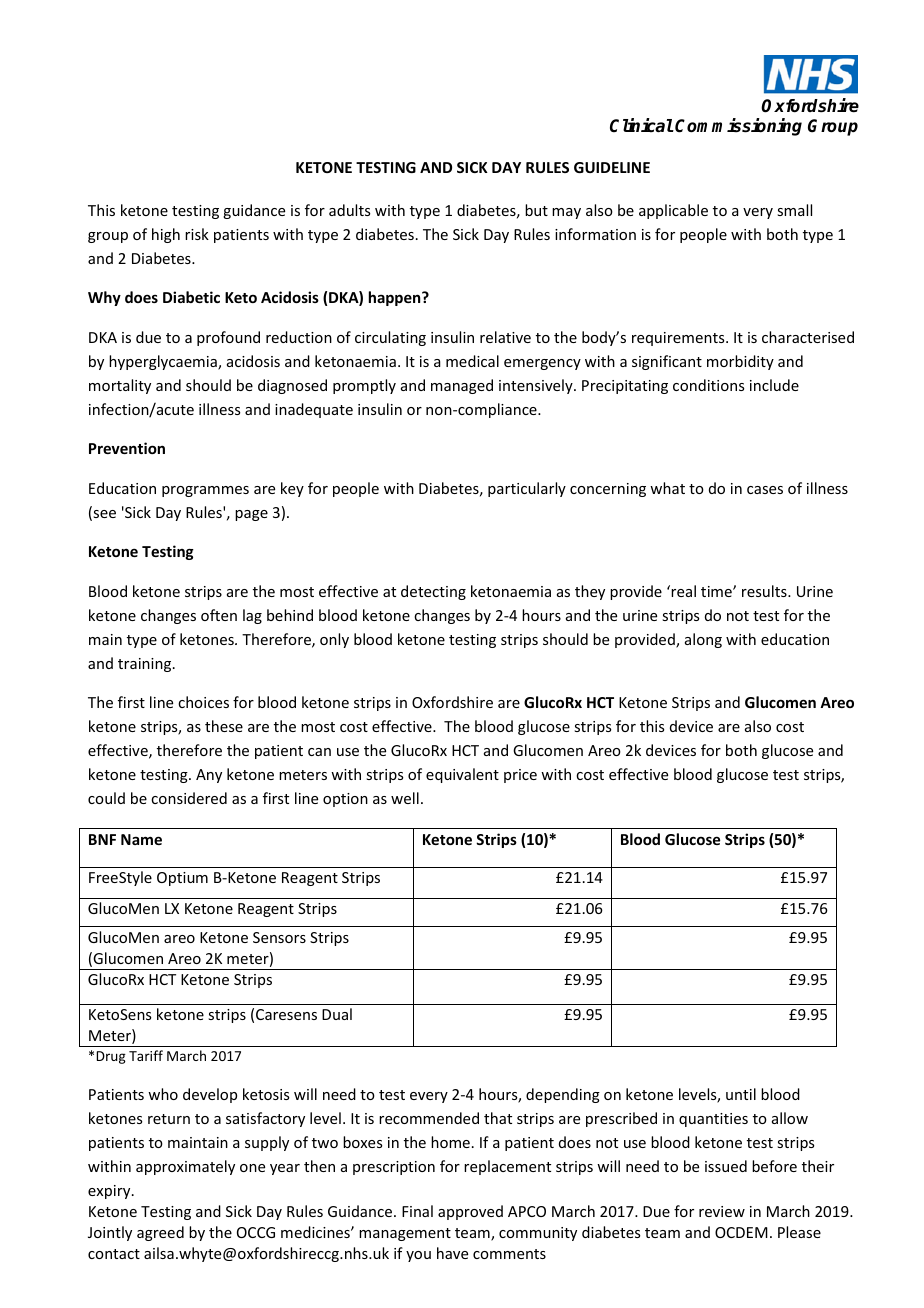 The image size is (924, 1308). What do you see at coordinates (738, 127) in the screenshot?
I see `Commissioning` at bounding box center [738, 127].
